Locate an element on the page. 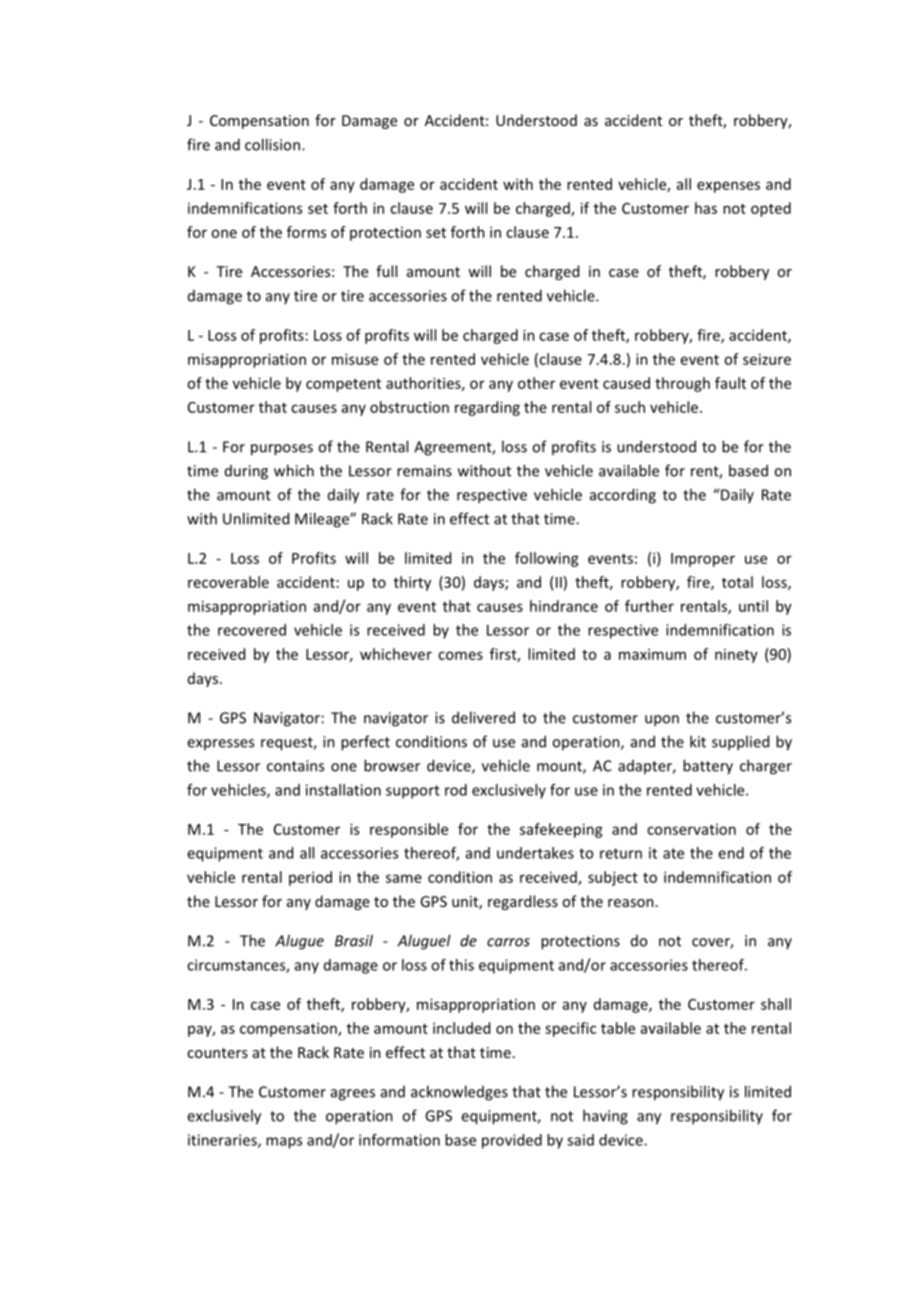 The image size is (924, 1308). ninety is located at coordinates (736, 656).
